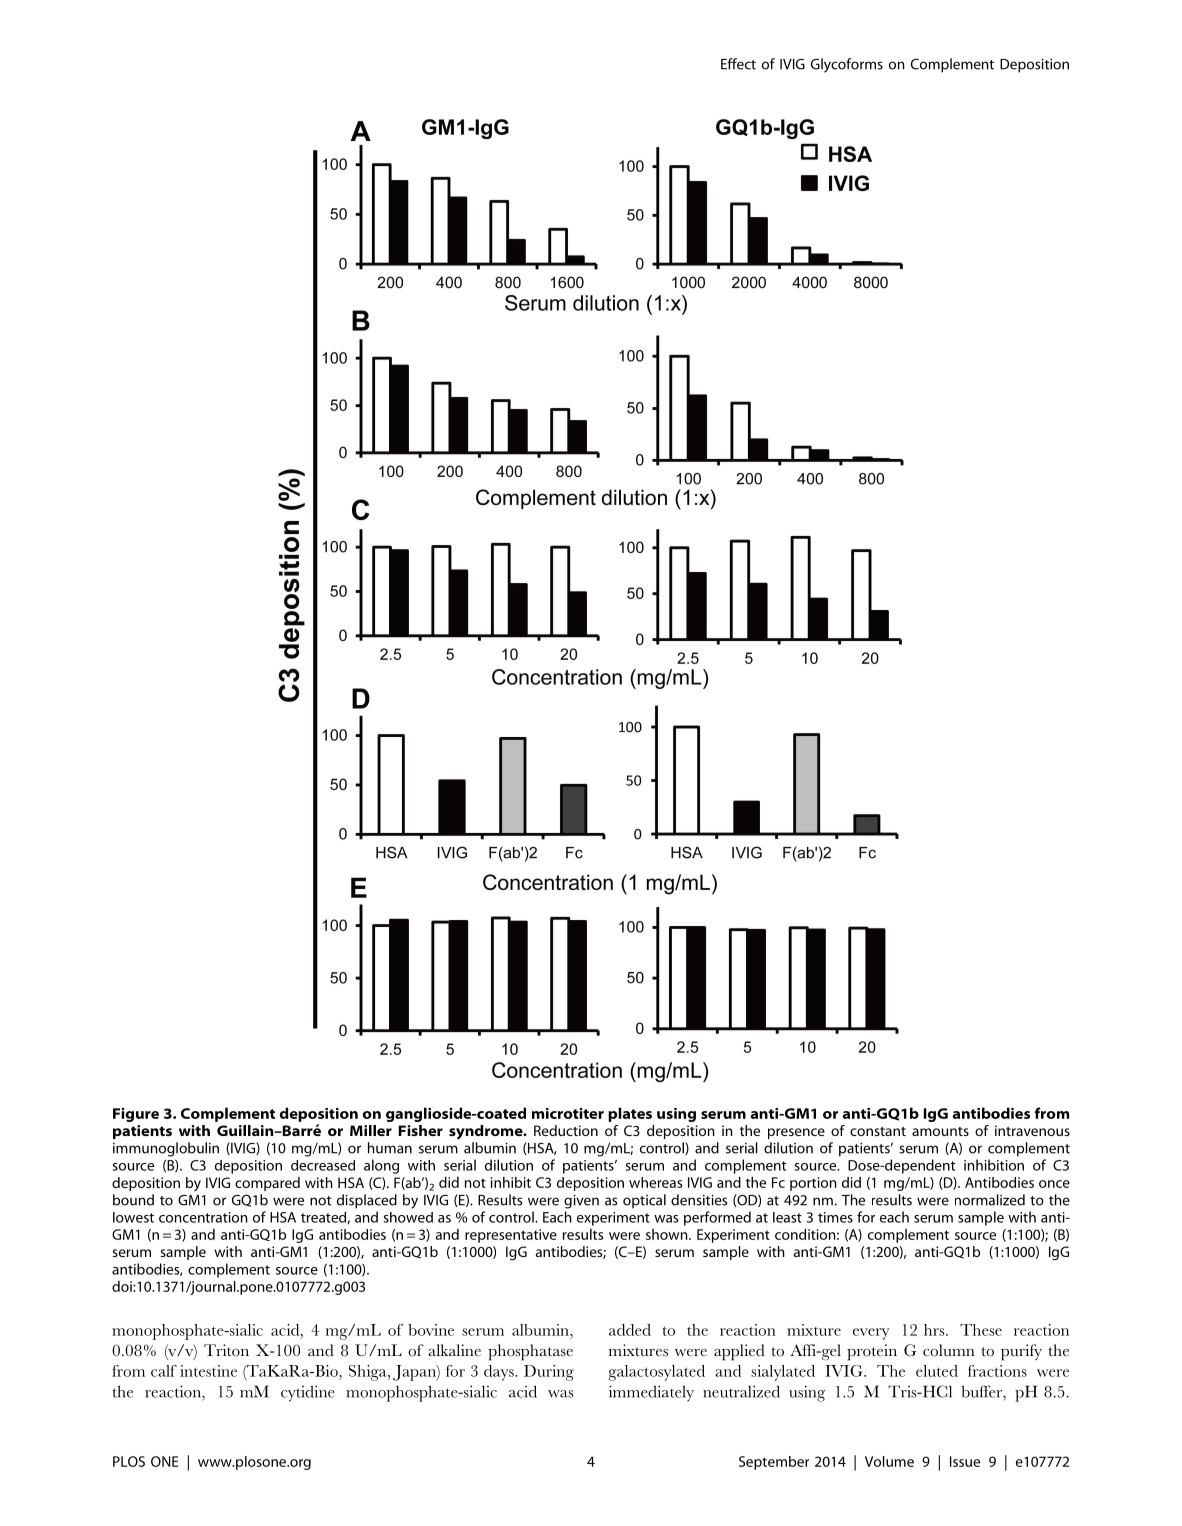  What do you see at coordinates (166, 1149) in the screenshot?
I see `immunoglobulin` at bounding box center [166, 1149].
